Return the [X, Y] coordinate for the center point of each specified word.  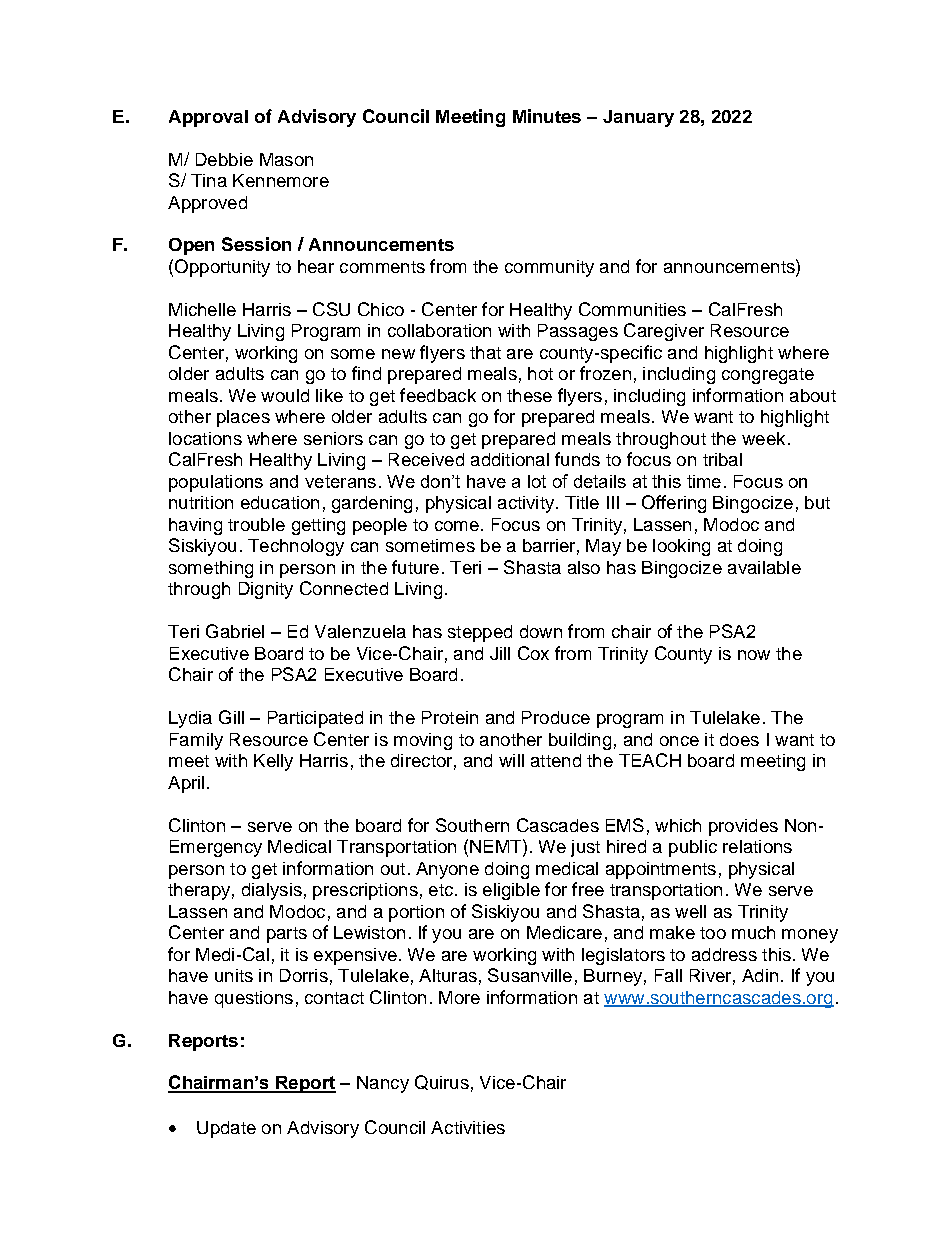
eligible [511, 891]
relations [757, 846]
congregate [768, 376]
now [754, 655]
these [529, 395]
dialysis [272, 891]
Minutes [547, 116]
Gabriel [235, 631]
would [285, 395]
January [638, 118]
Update [226, 1129]
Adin [760, 975]
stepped [480, 633]
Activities [468, 1127]
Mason [286, 159]
